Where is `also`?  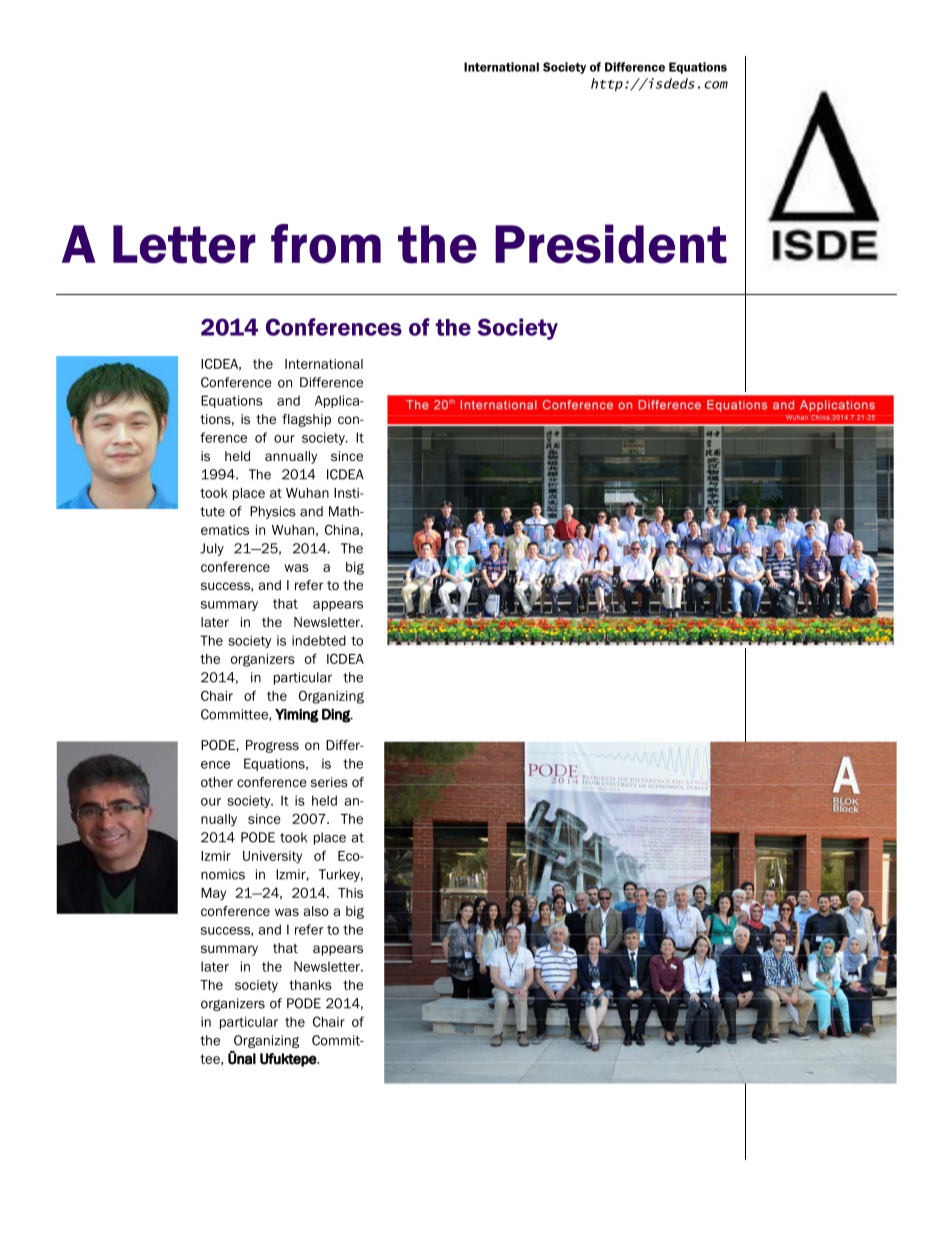 also is located at coordinates (316, 911).
